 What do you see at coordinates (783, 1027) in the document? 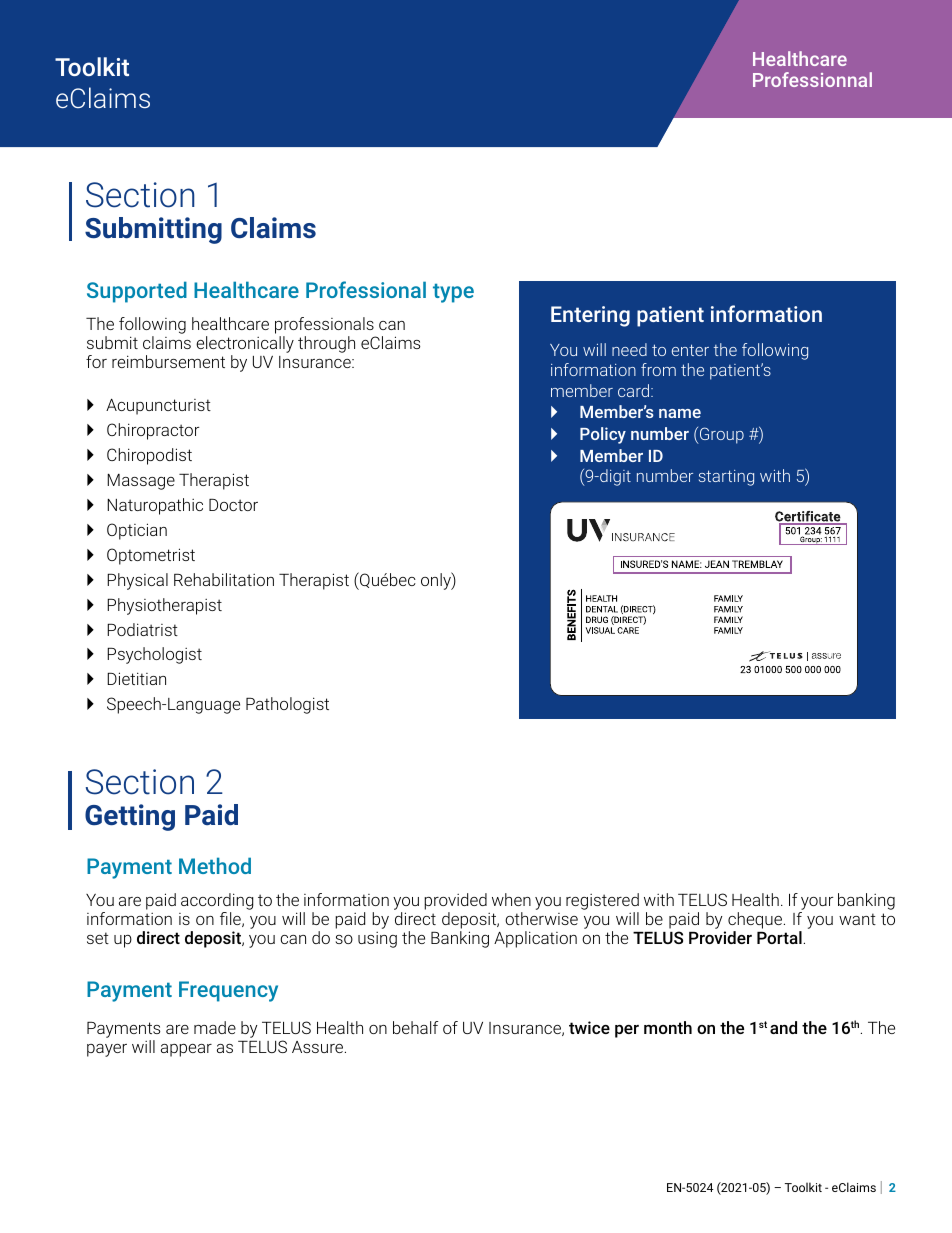
I see `and` at bounding box center [783, 1027].
